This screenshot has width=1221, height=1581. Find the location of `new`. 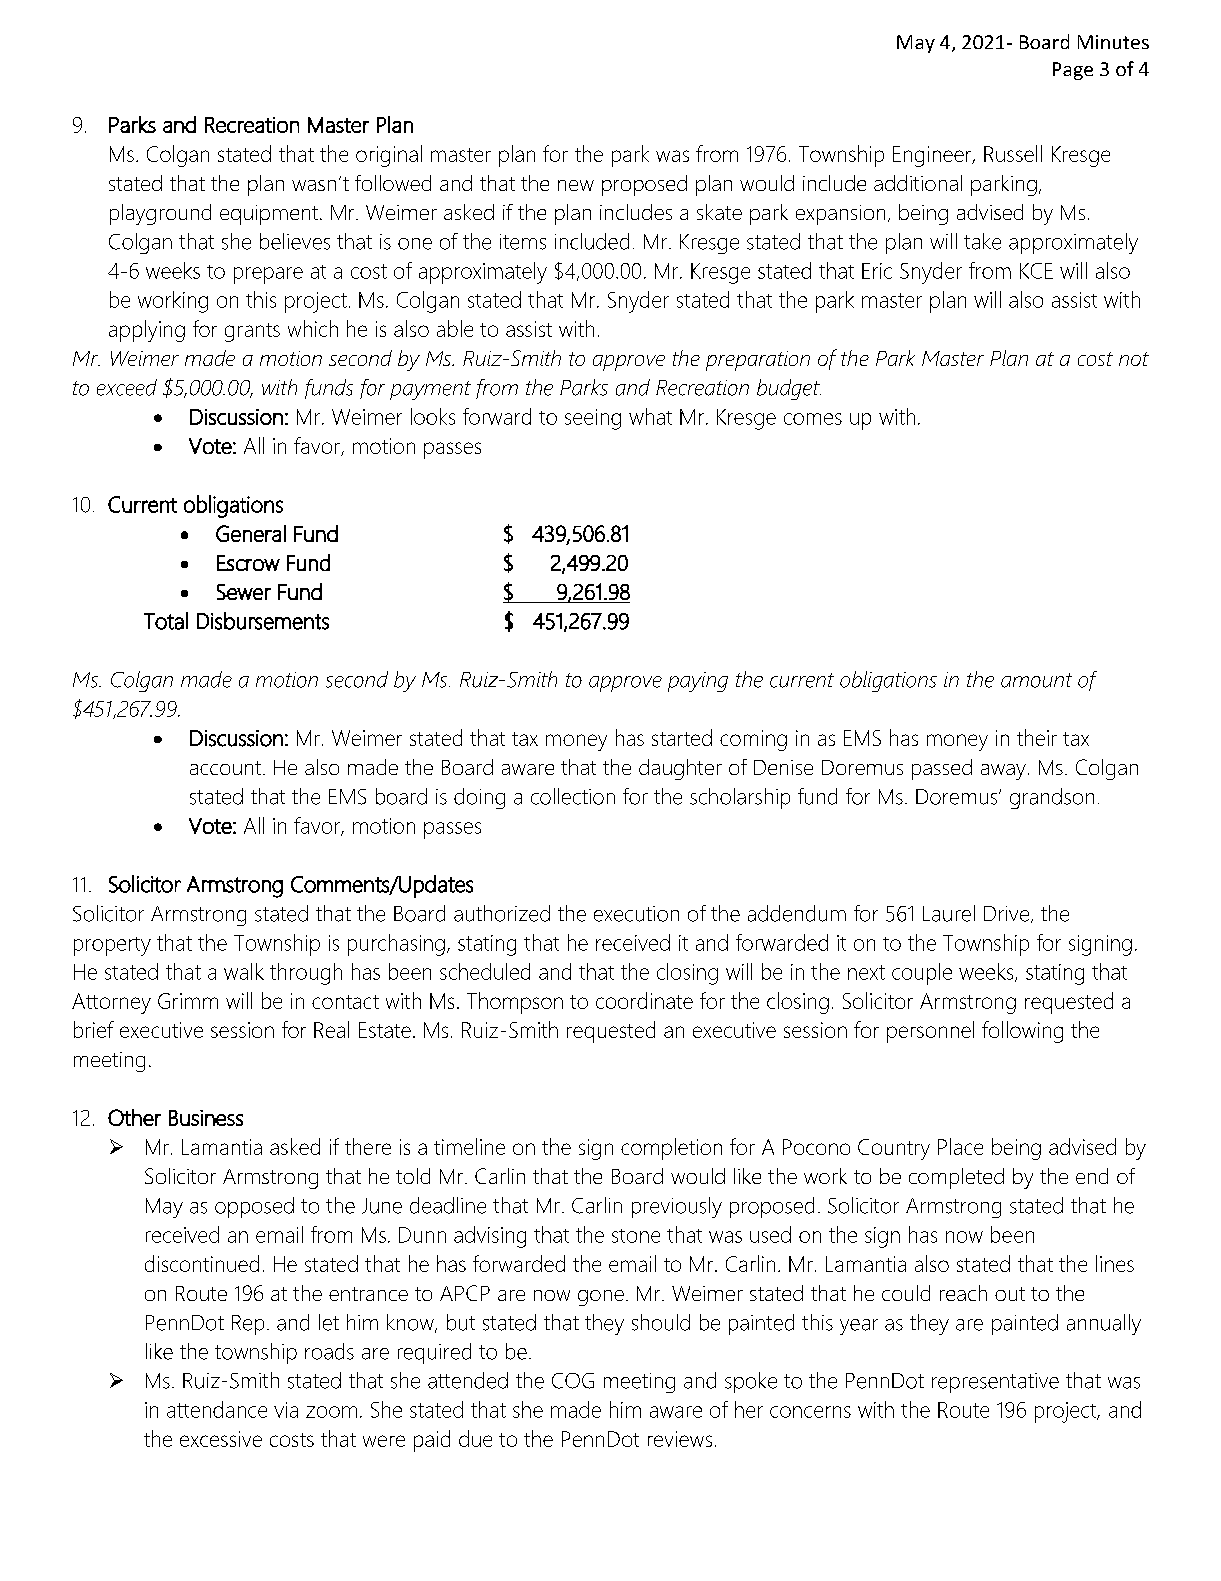

new is located at coordinates (576, 185).
